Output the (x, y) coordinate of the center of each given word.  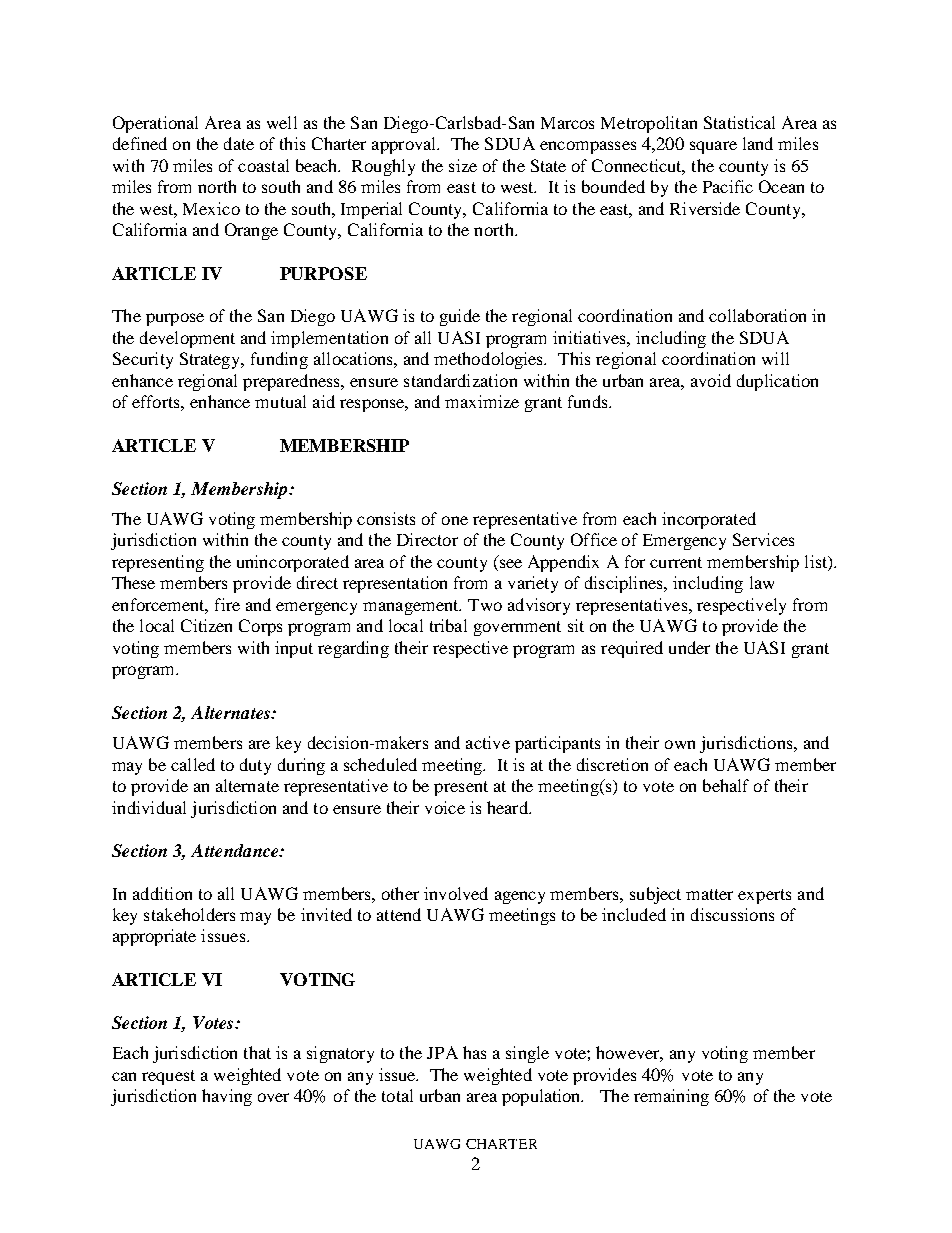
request (168, 1077)
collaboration (757, 315)
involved (456, 893)
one (455, 520)
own (680, 744)
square (713, 147)
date (239, 143)
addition (162, 893)
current (676, 562)
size (463, 165)
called (193, 764)
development (187, 339)
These (133, 582)
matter (709, 894)
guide (460, 317)
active (488, 742)
